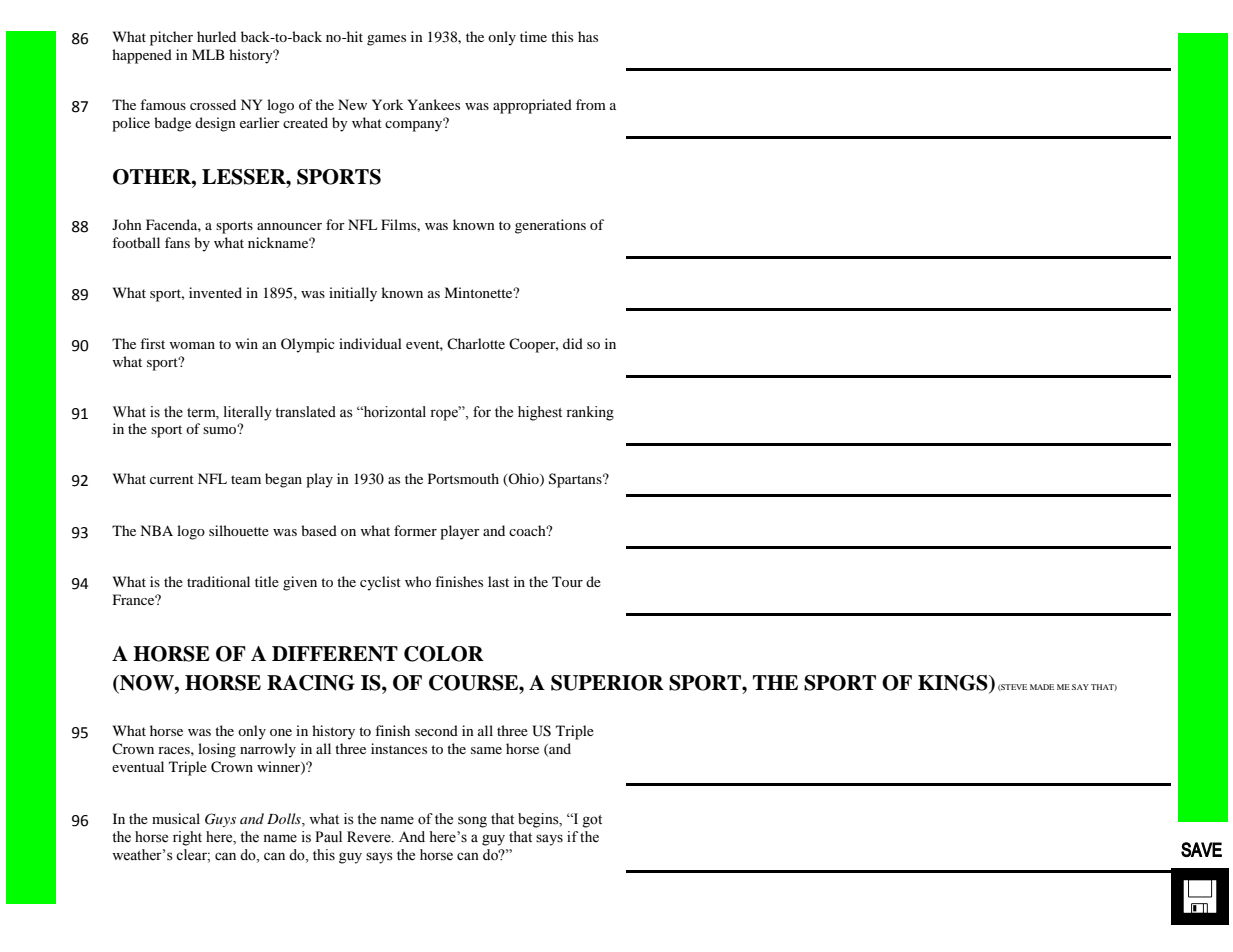 Image resolution: width=1233 pixels, height=952 pixels. Describe the element at coordinates (289, 226) in the page. I see `announcer` at that location.
